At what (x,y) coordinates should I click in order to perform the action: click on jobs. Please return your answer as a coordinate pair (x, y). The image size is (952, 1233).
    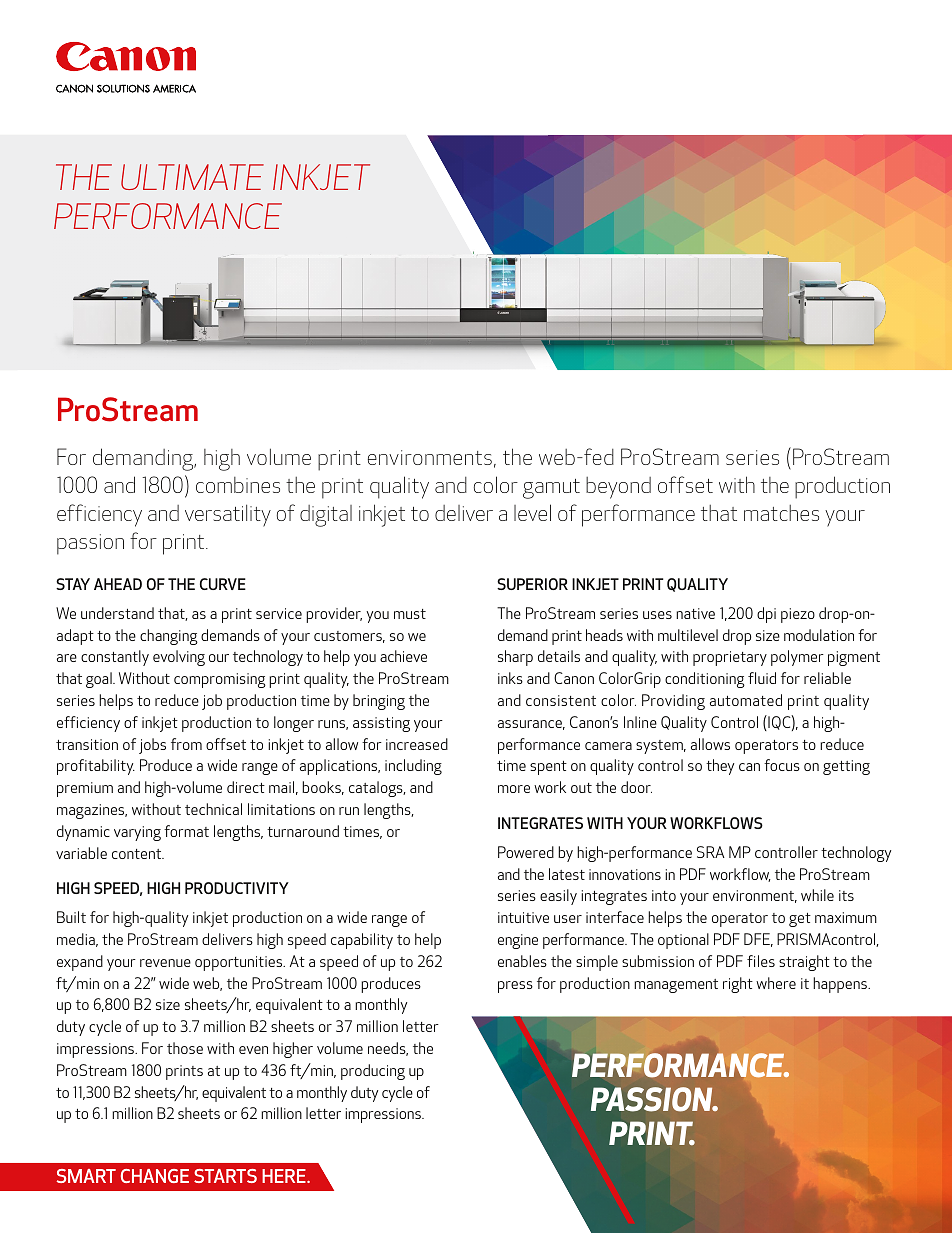
    Looking at the image, I should click on (152, 746).
